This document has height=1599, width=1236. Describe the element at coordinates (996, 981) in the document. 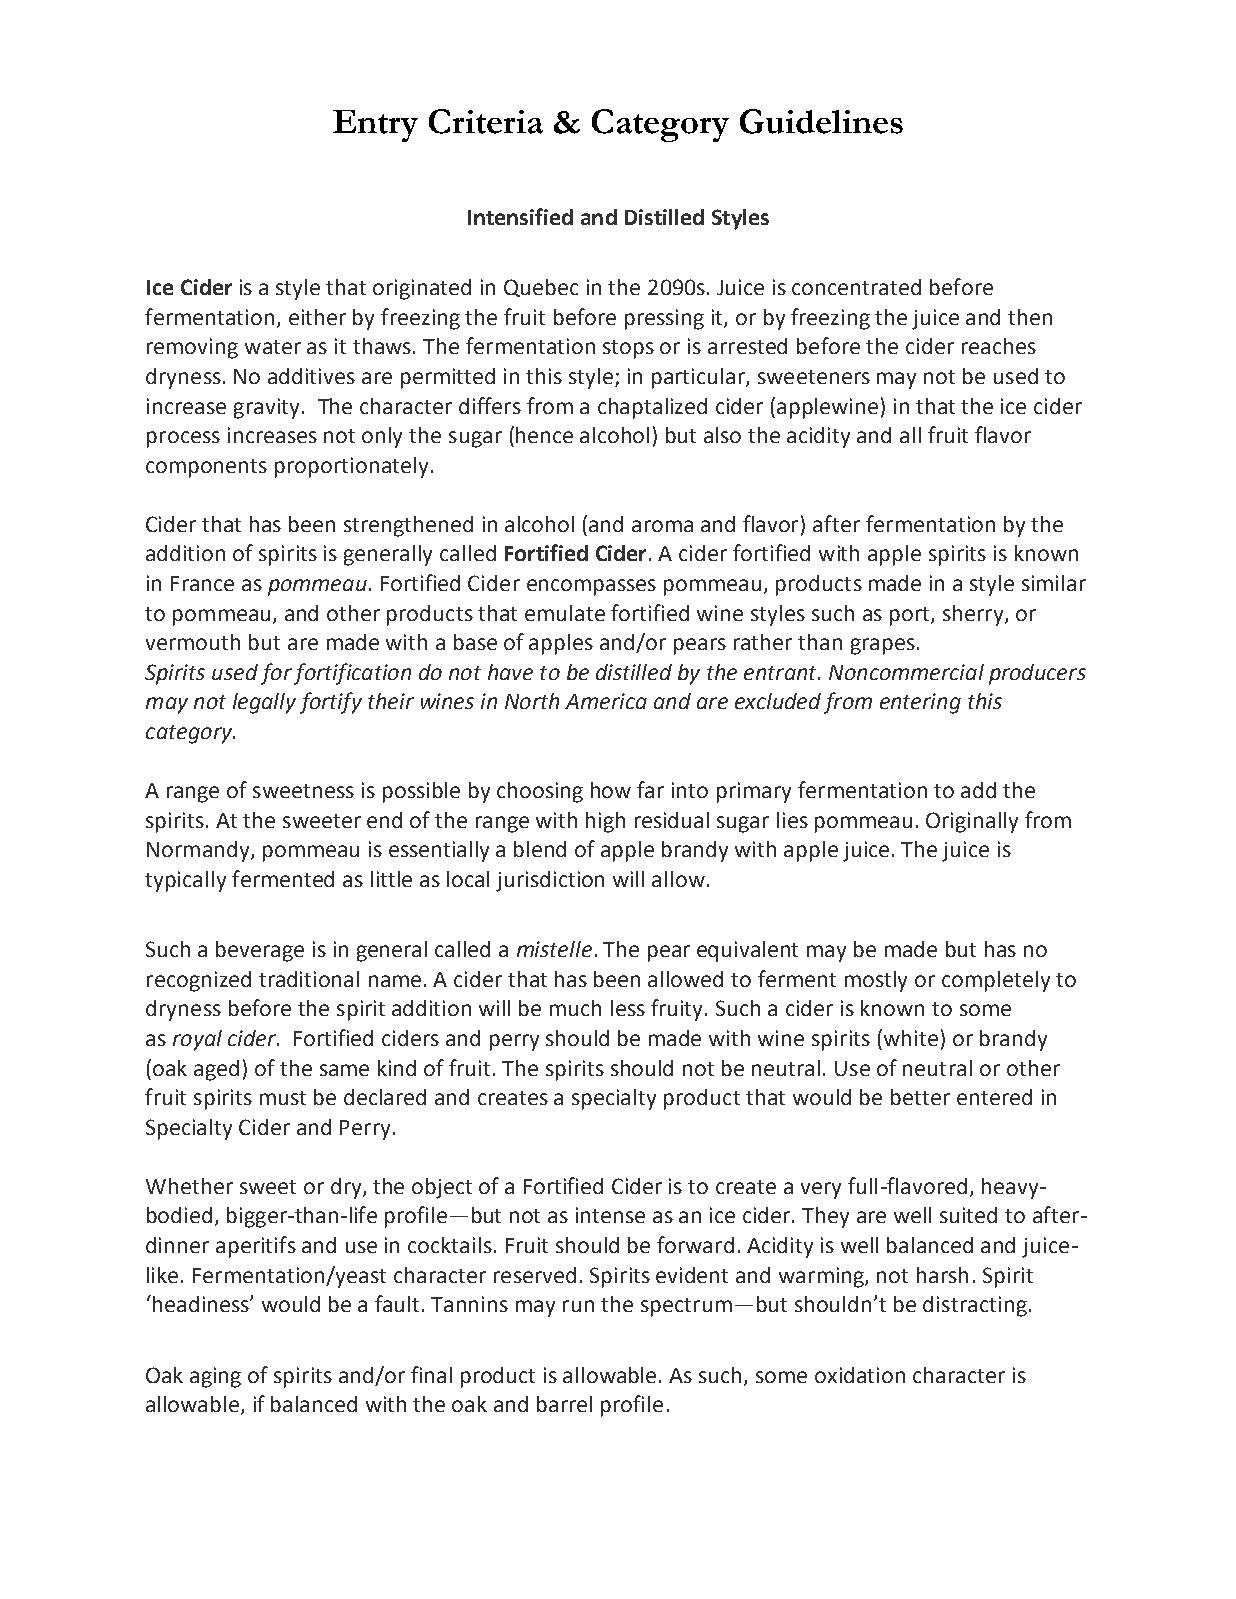

I see `completely` at that location.
